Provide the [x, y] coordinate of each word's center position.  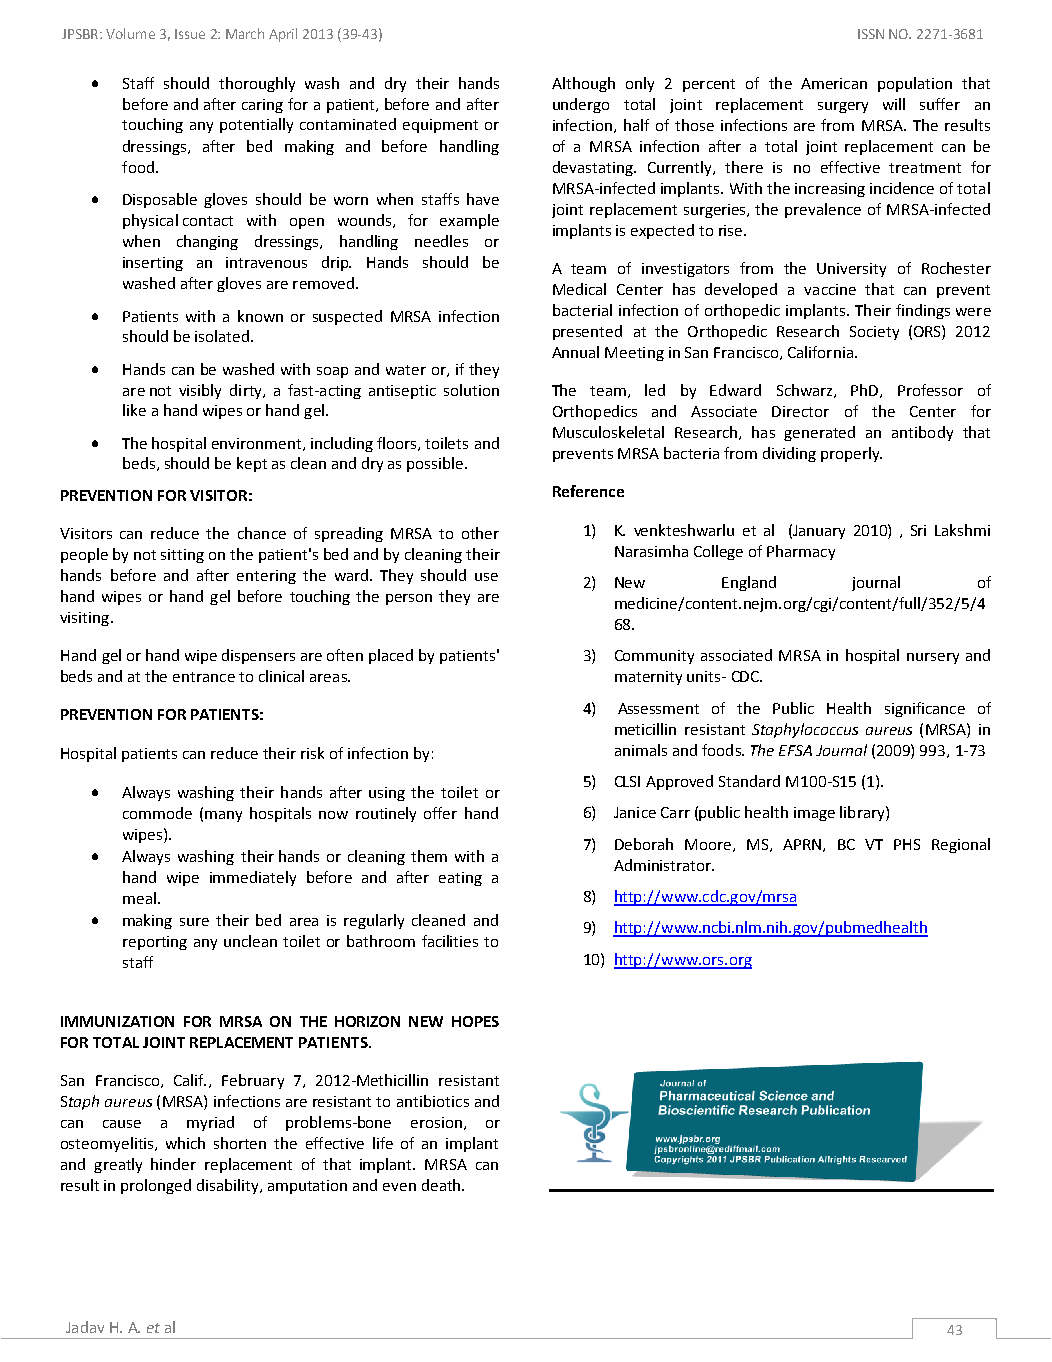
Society [874, 333]
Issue [190, 34]
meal [139, 898]
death [442, 1185]
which [185, 1143]
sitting [182, 556]
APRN [802, 844]
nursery [933, 658]
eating [460, 879]
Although [583, 84]
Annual [575, 352]
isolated [222, 336]
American [834, 83]
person [409, 599]
